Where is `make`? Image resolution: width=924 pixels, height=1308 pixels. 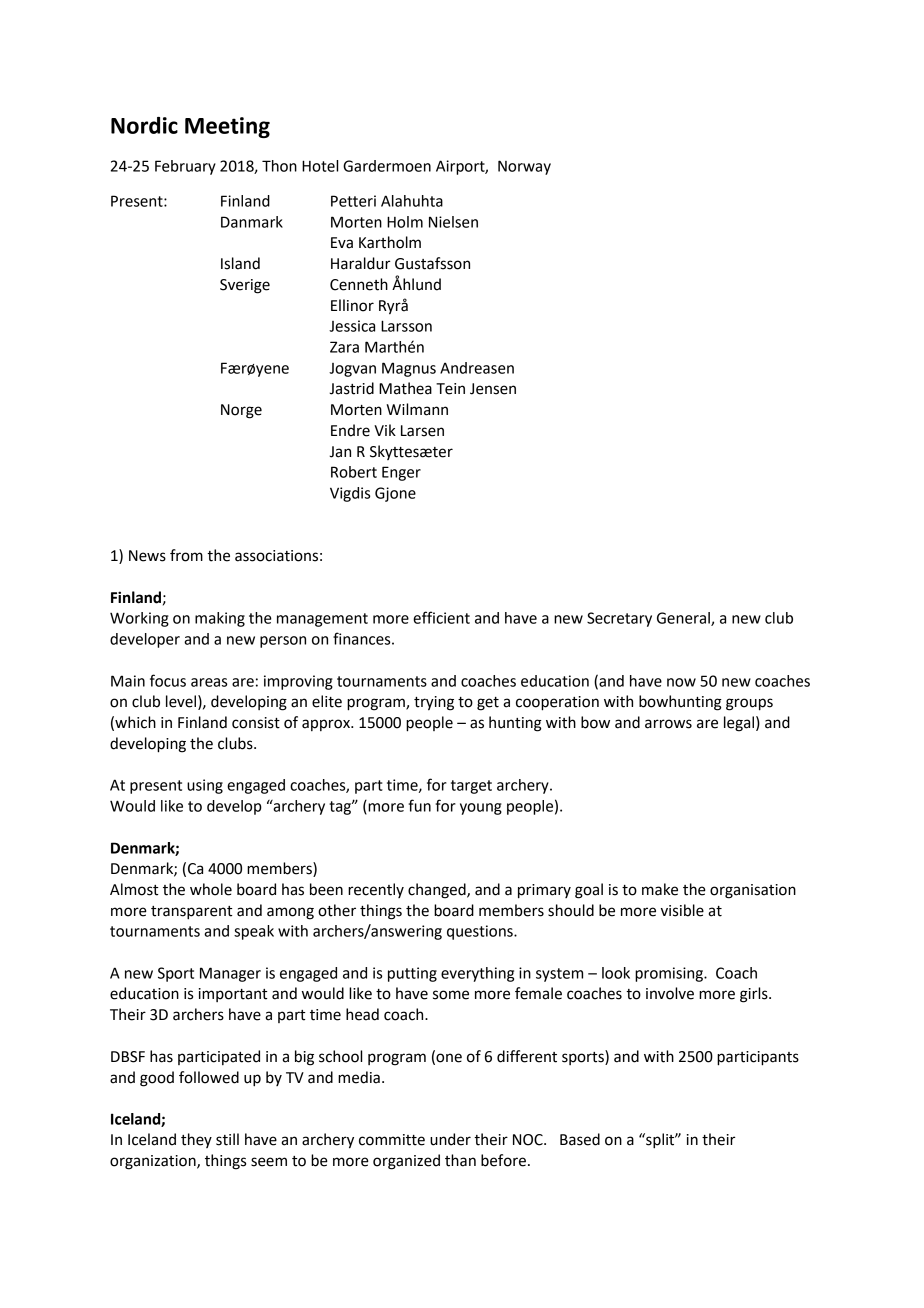
make is located at coordinates (660, 889).
